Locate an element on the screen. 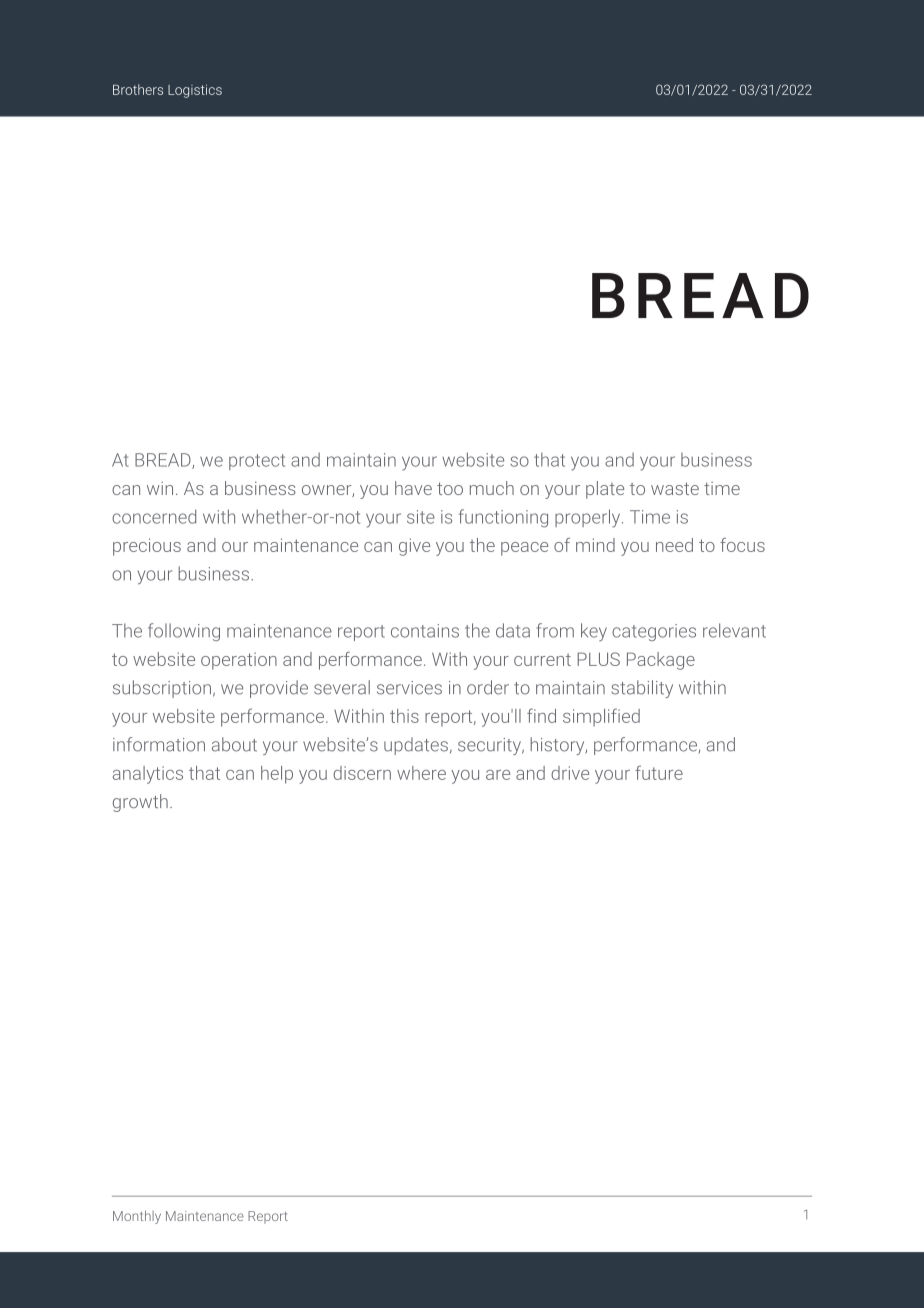 This screenshot has width=924, height=1308. Logistics is located at coordinates (195, 91).
